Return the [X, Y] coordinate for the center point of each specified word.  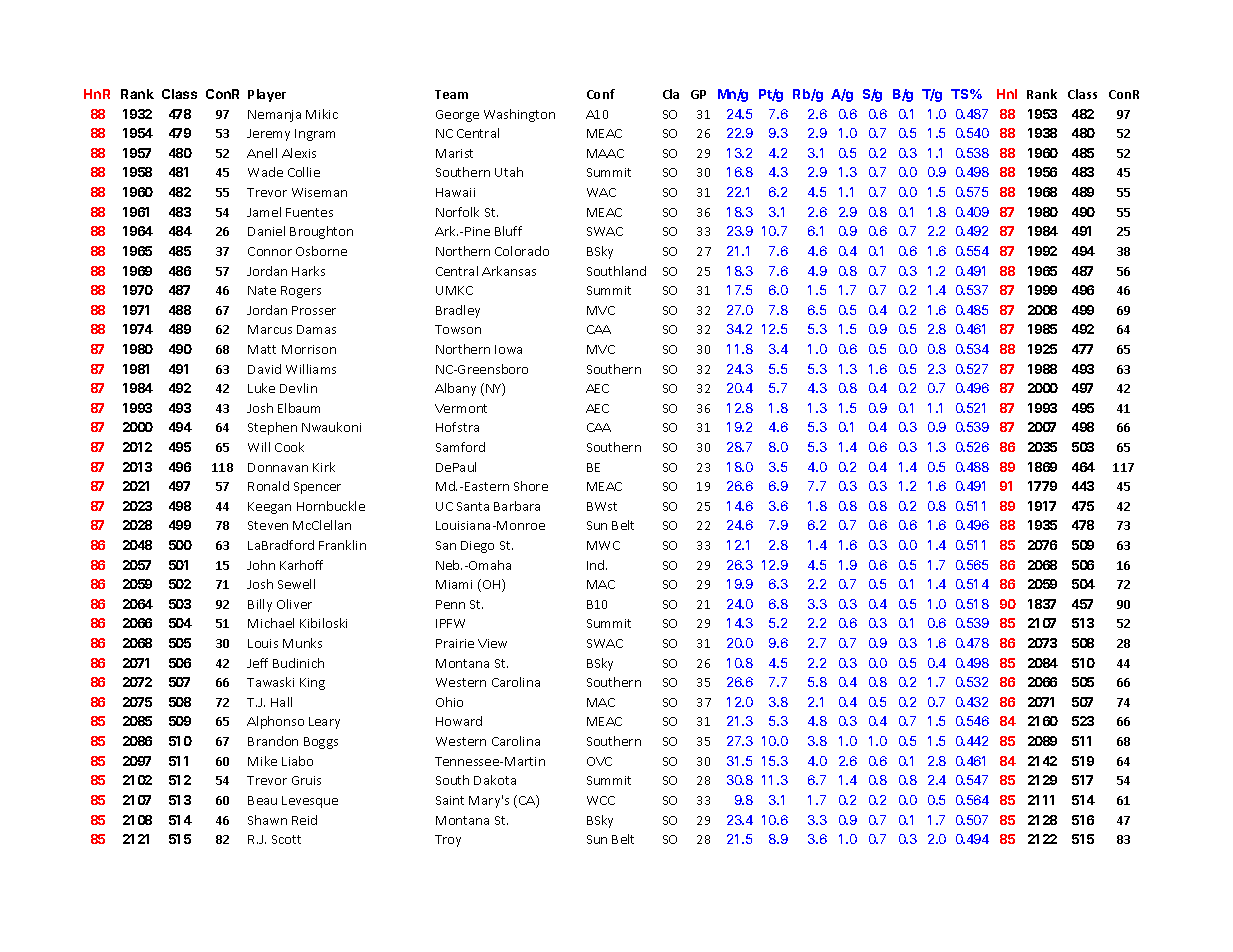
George [457, 116]
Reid [304, 820]
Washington [519, 115]
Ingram [315, 135]
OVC [599, 761]
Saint [450, 800]
